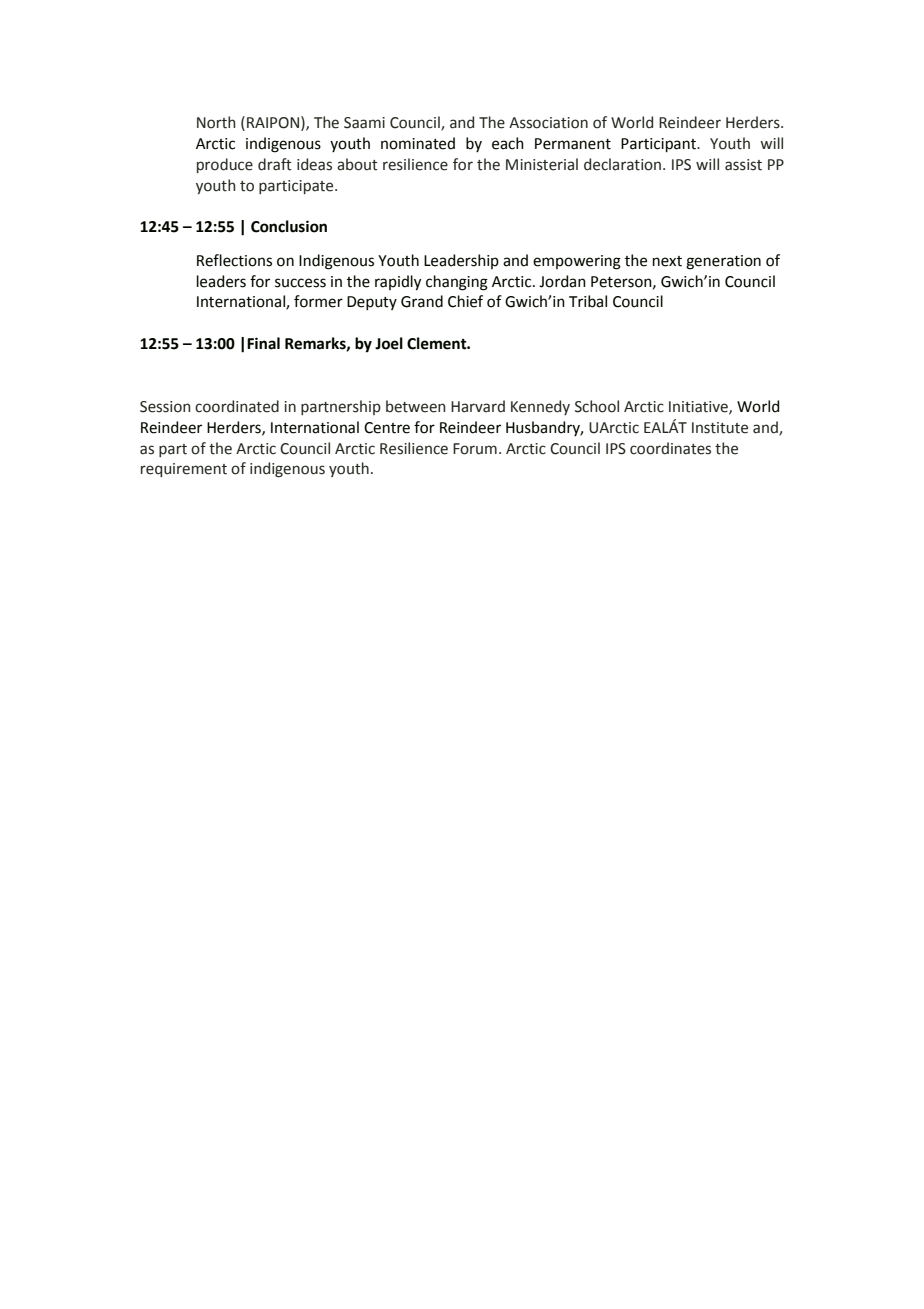  What do you see at coordinates (184, 470) in the document?
I see `requirement` at bounding box center [184, 470].
